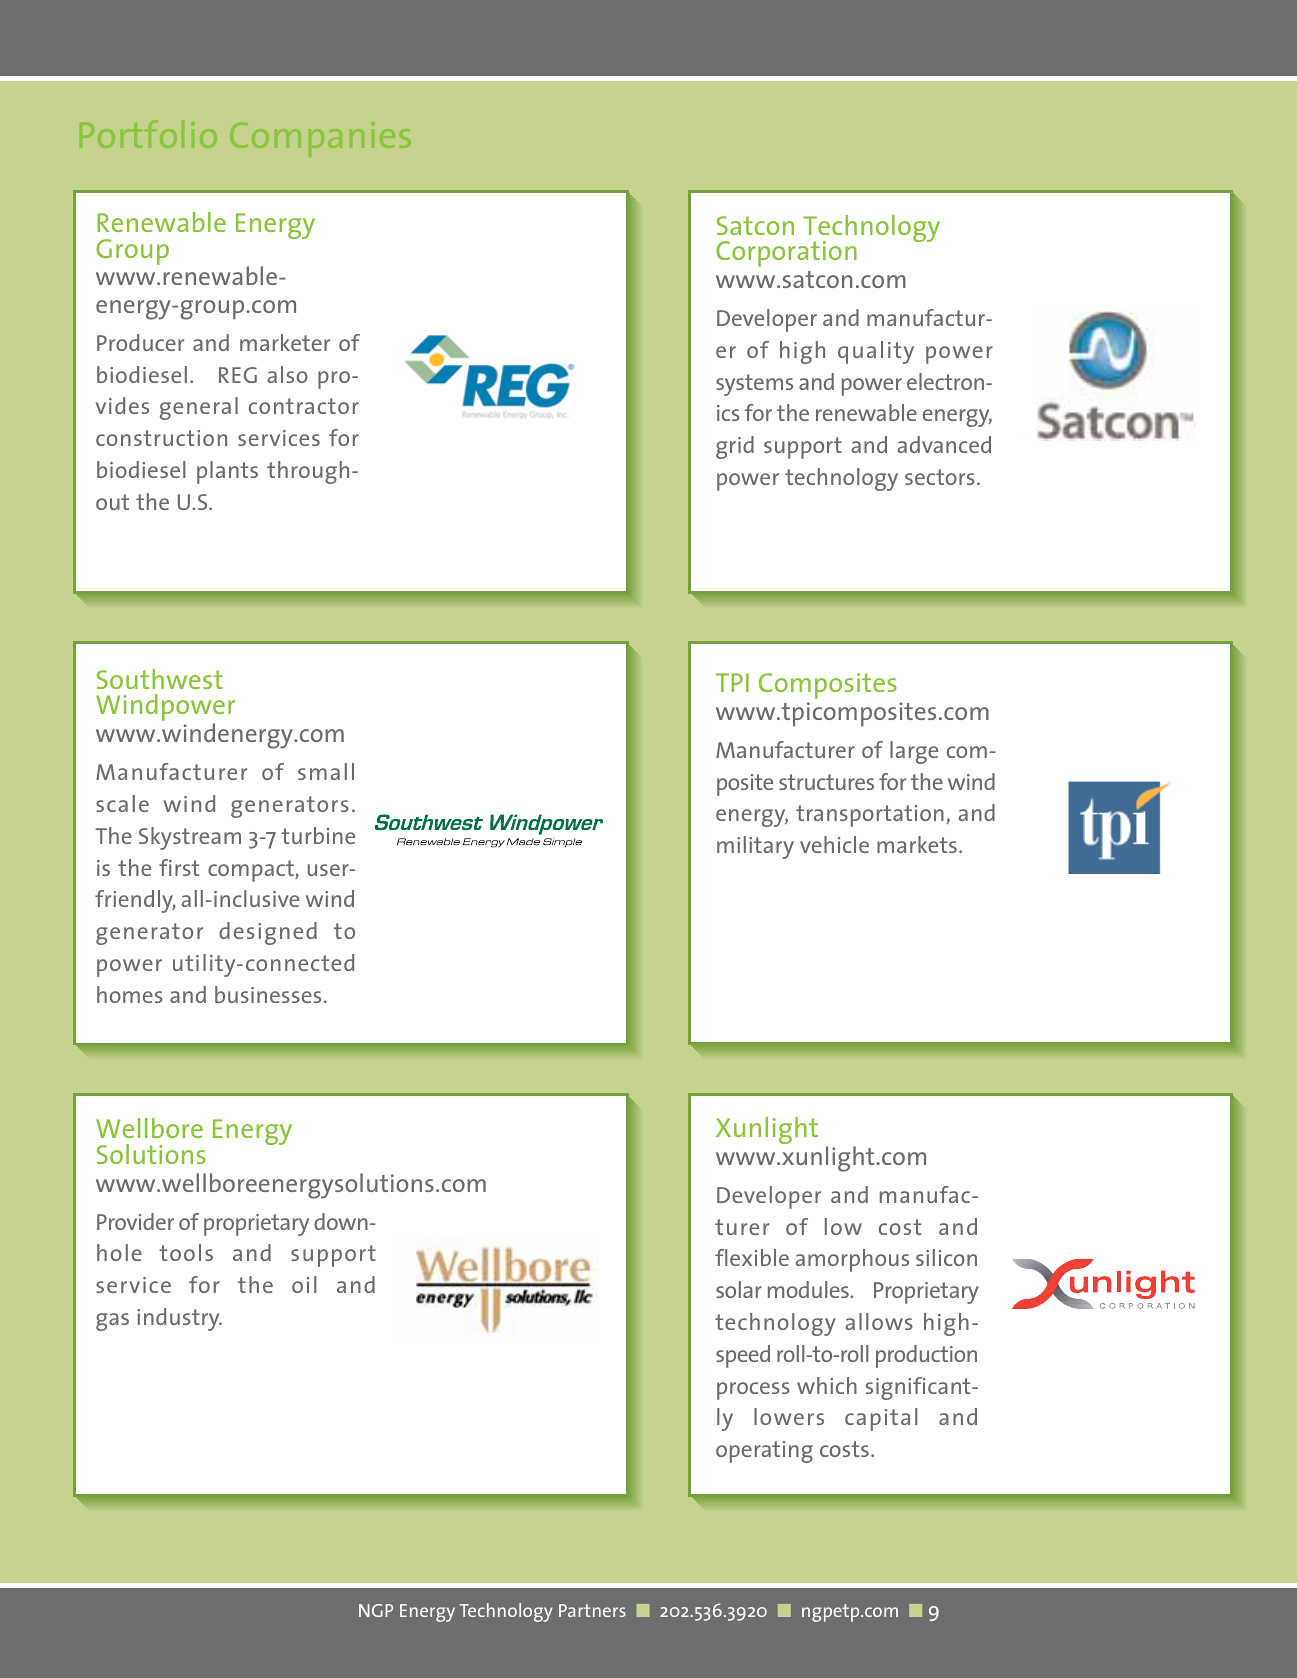  What do you see at coordinates (148, 134) in the screenshot?
I see `Portfolio` at bounding box center [148, 134].
